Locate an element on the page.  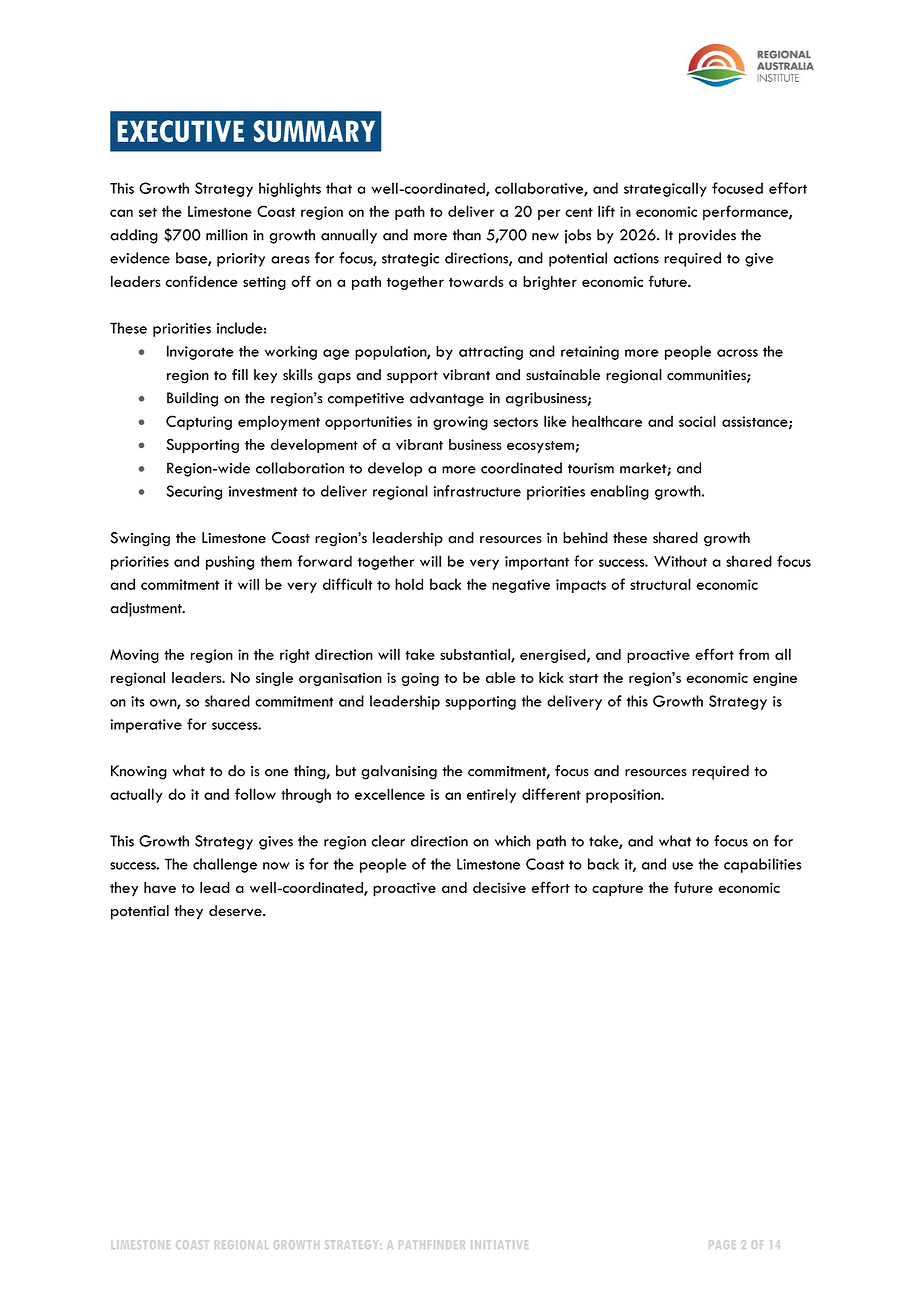
EXECUTIVE is located at coordinates (180, 131).
